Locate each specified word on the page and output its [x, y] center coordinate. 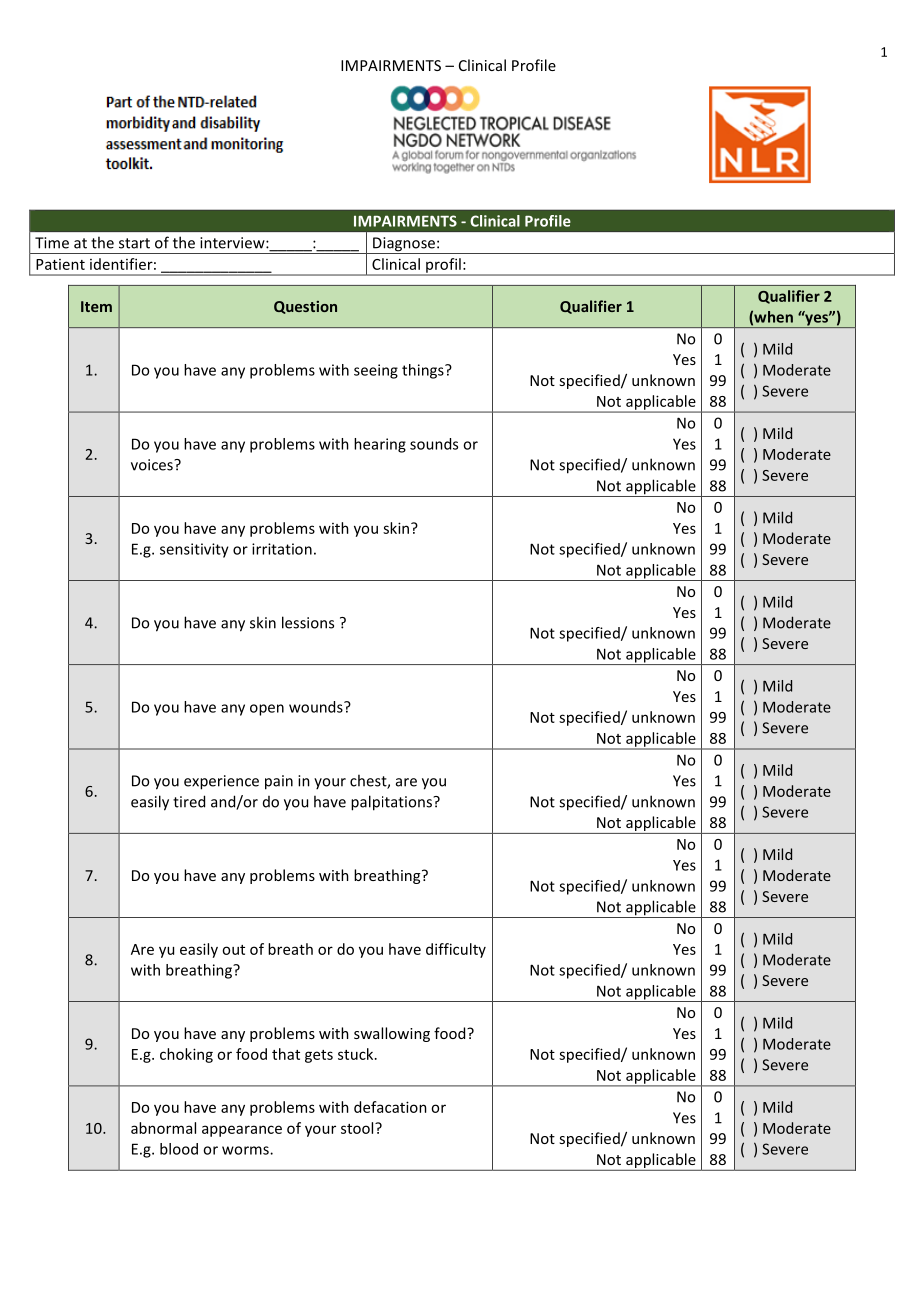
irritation [282, 549]
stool [358, 1128]
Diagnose [404, 245]
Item [96, 306]
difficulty [456, 950]
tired [189, 801]
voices [153, 465]
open [267, 710]
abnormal [163, 1128]
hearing [380, 445]
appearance [242, 1131]
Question [305, 307]
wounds [317, 707]
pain [279, 782]
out [233, 950]
